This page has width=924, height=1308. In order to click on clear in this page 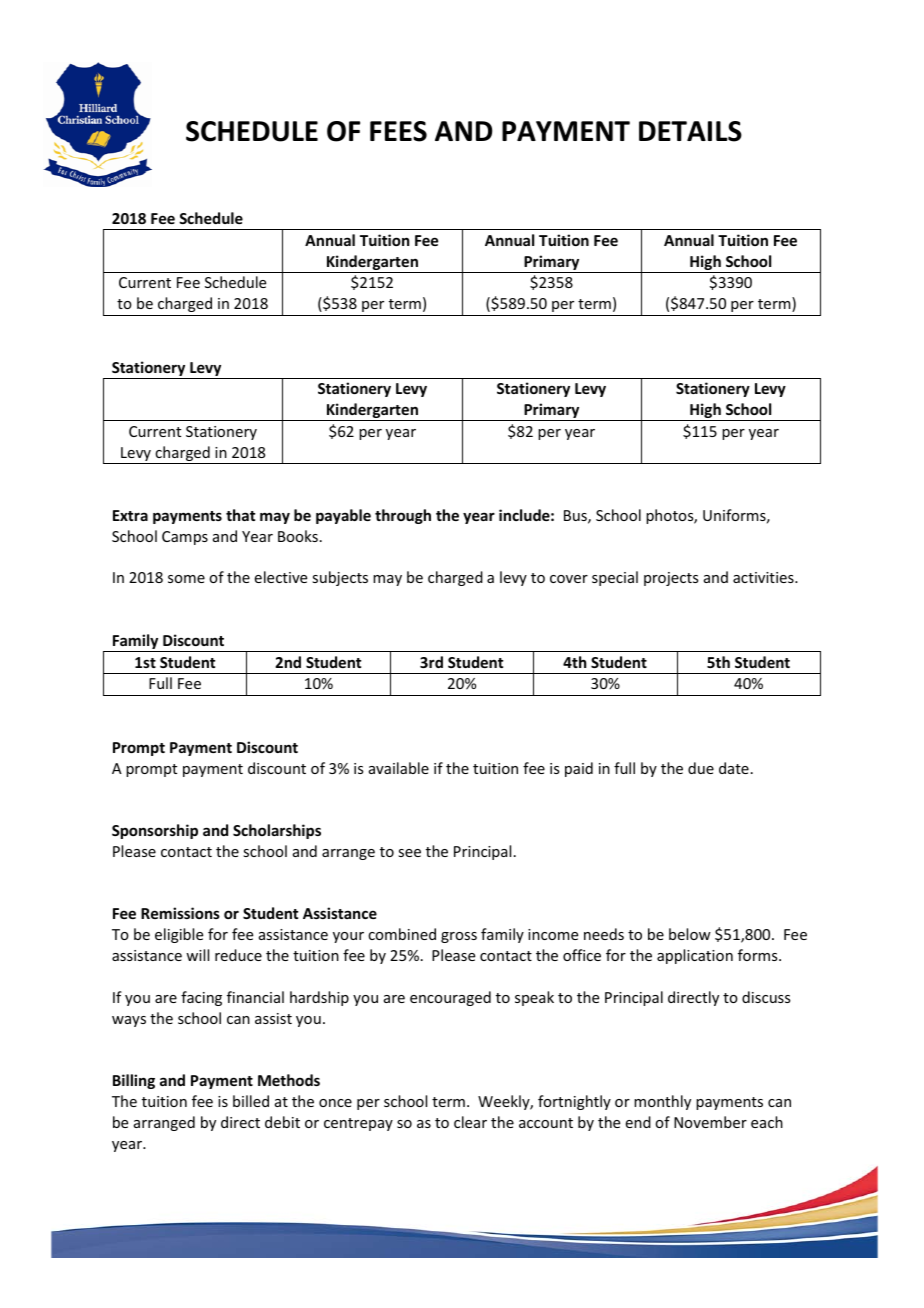, I will do `click(470, 1122)`.
